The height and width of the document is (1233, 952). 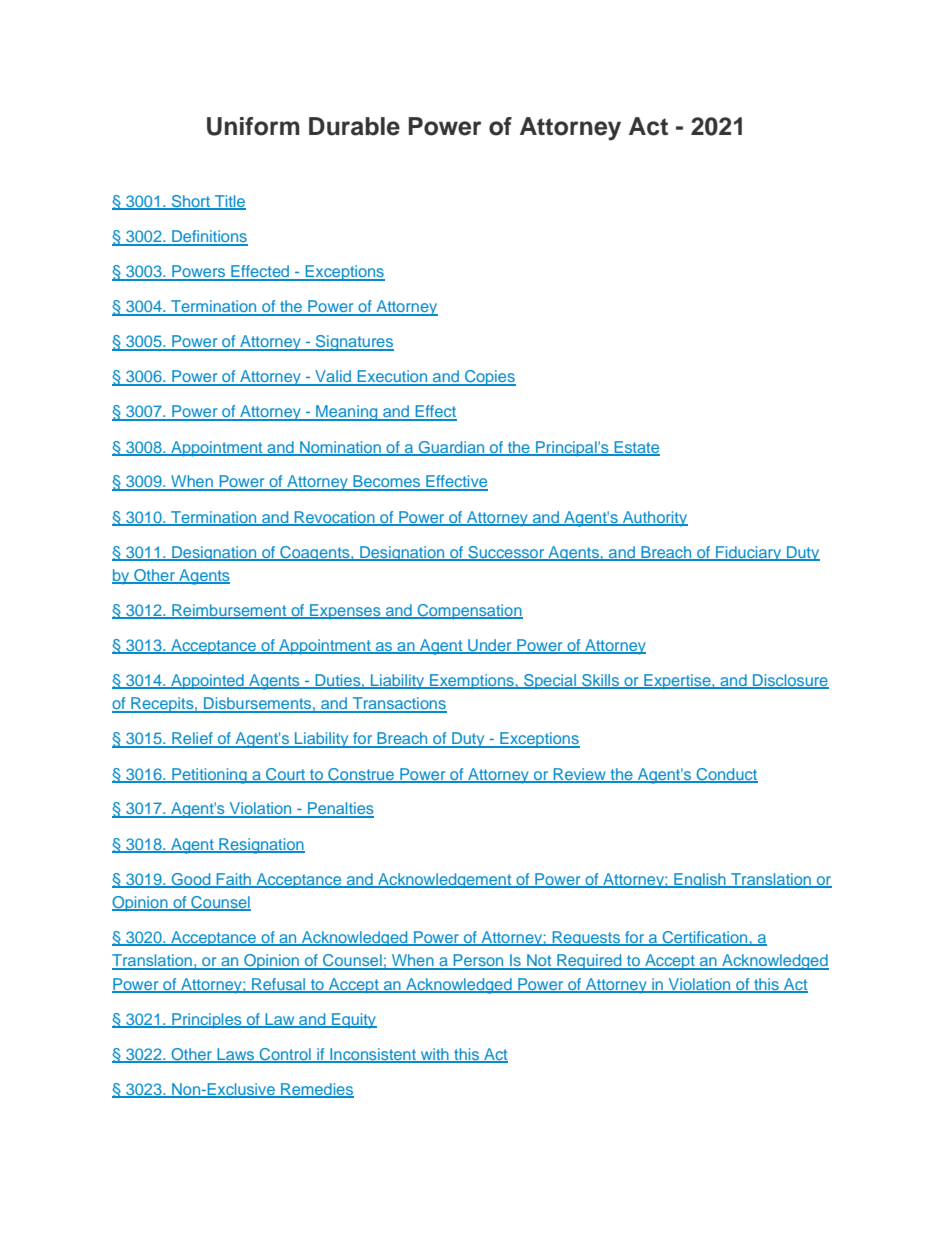 What do you see at coordinates (333, 377) in the document?
I see `Valid` at bounding box center [333, 377].
